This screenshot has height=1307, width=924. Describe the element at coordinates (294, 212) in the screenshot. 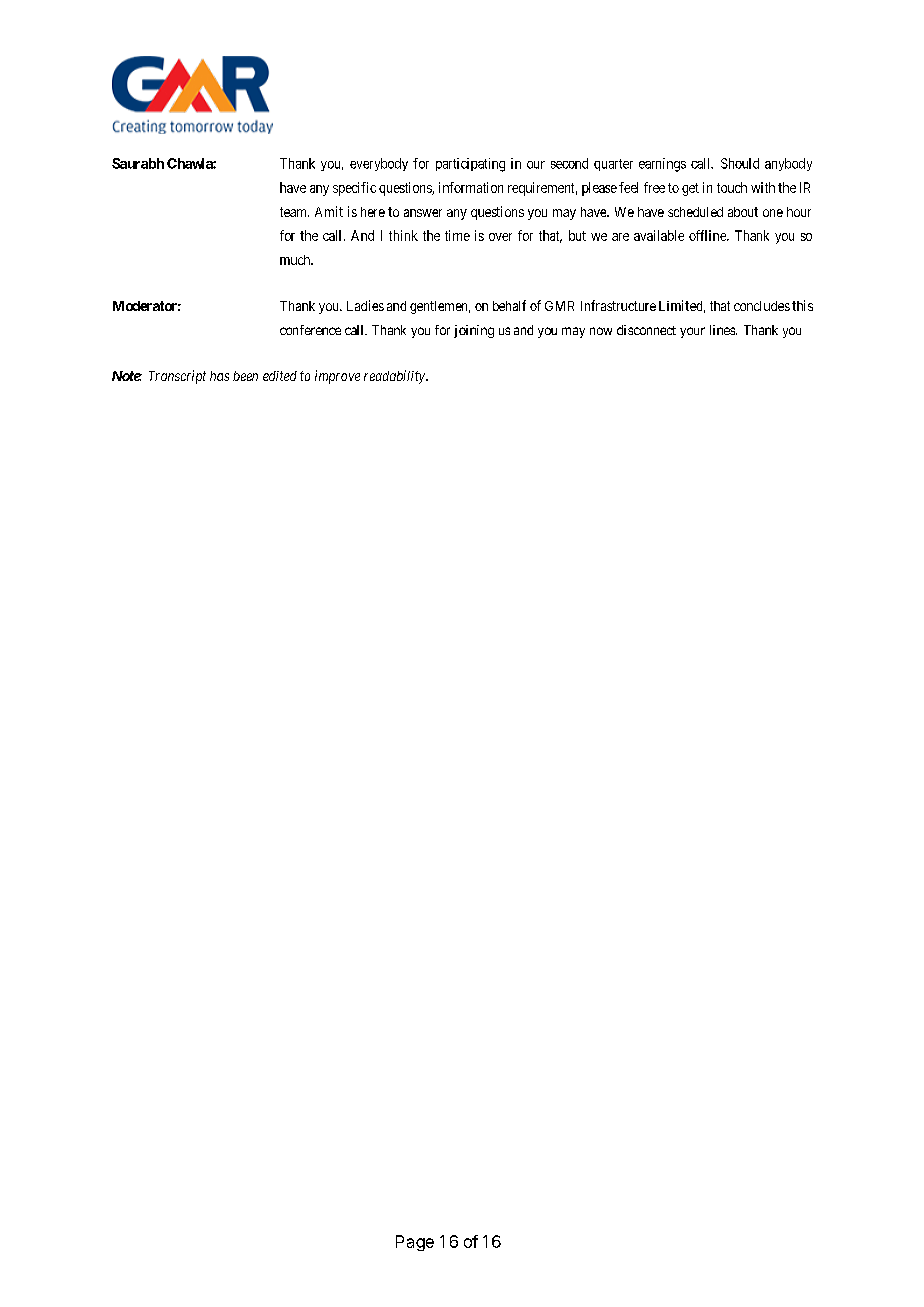

I see `team` at that location.
